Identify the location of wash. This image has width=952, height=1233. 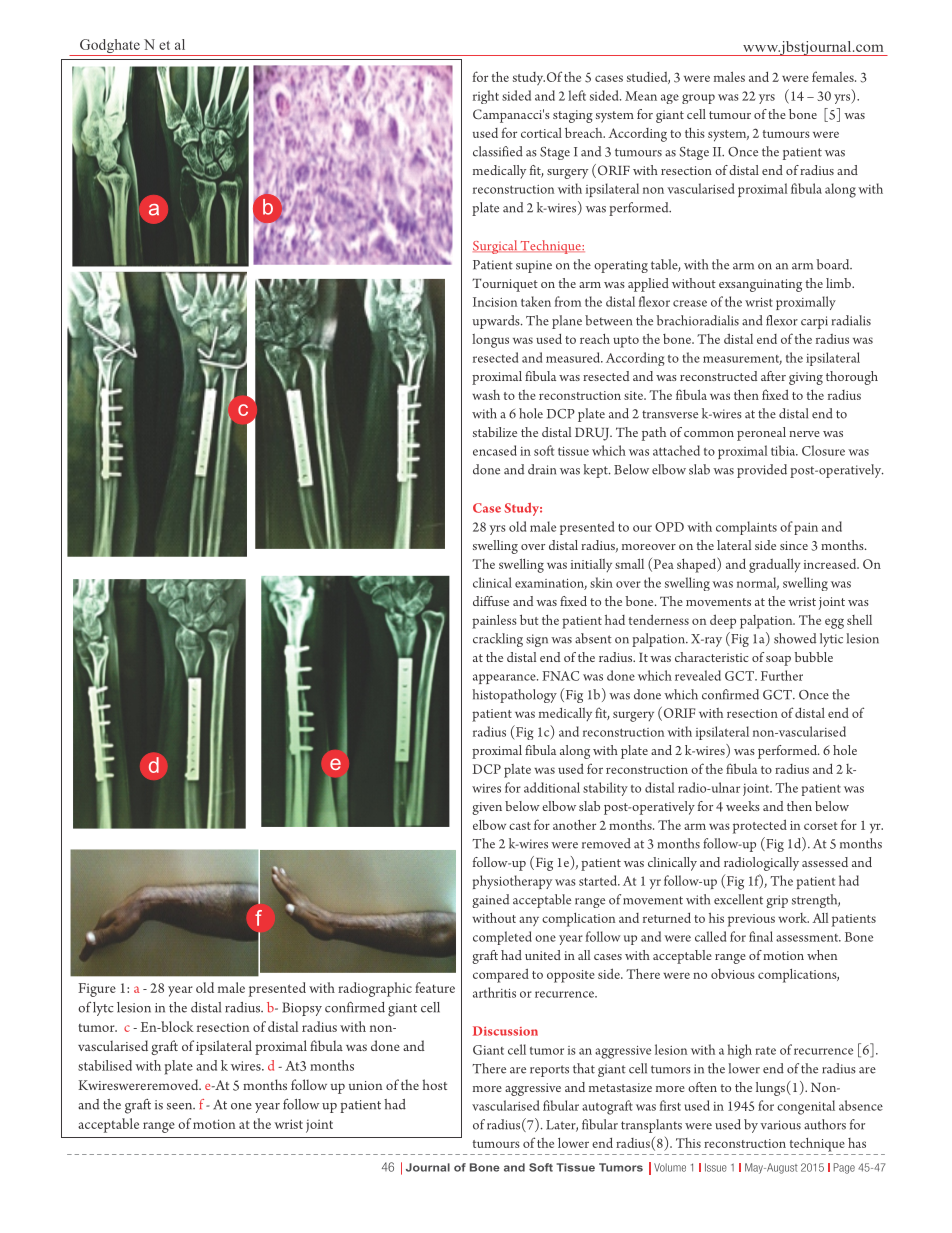
(486, 395).
